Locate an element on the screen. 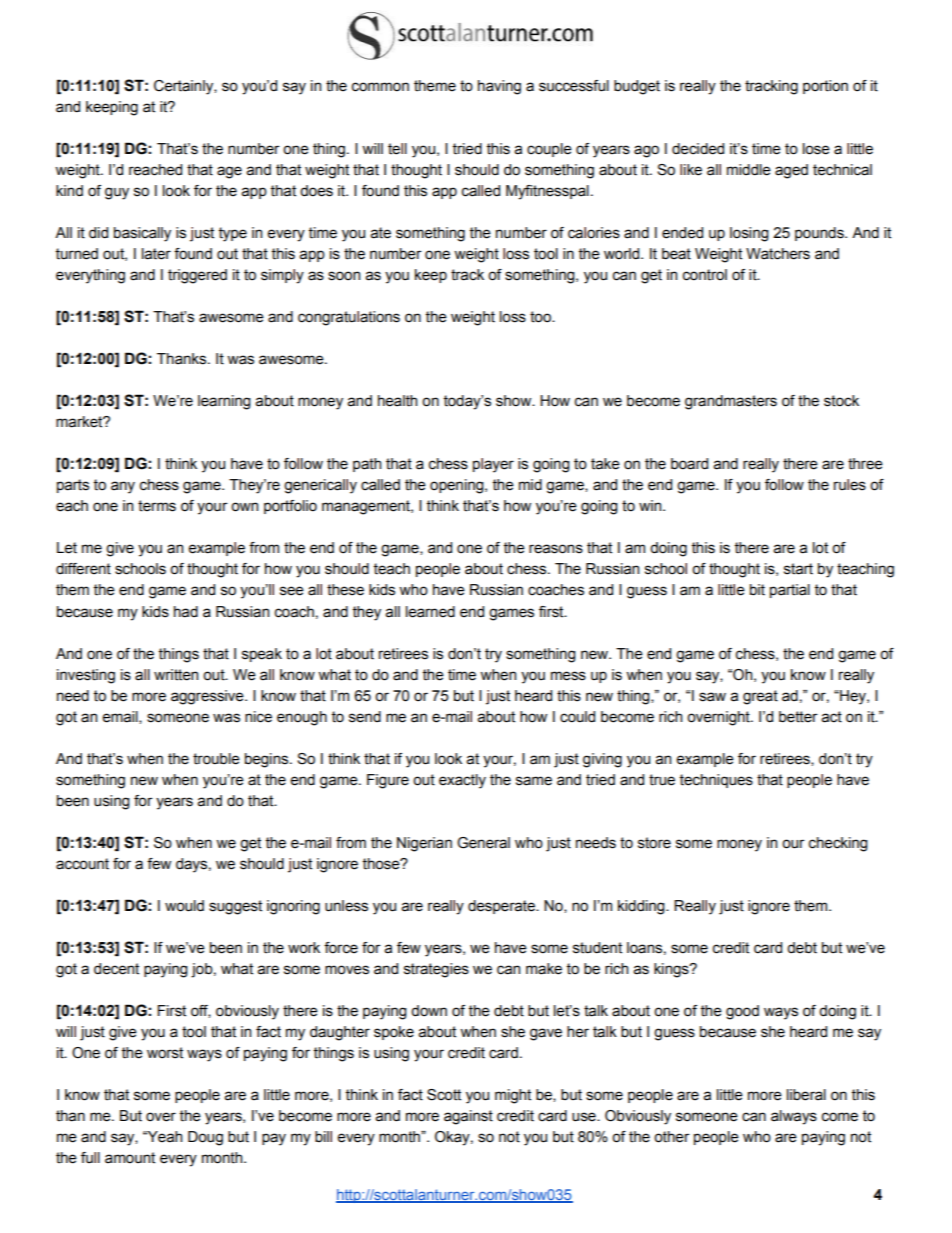 This screenshot has width=952, height=1233. techniques is located at coordinates (716, 781).
